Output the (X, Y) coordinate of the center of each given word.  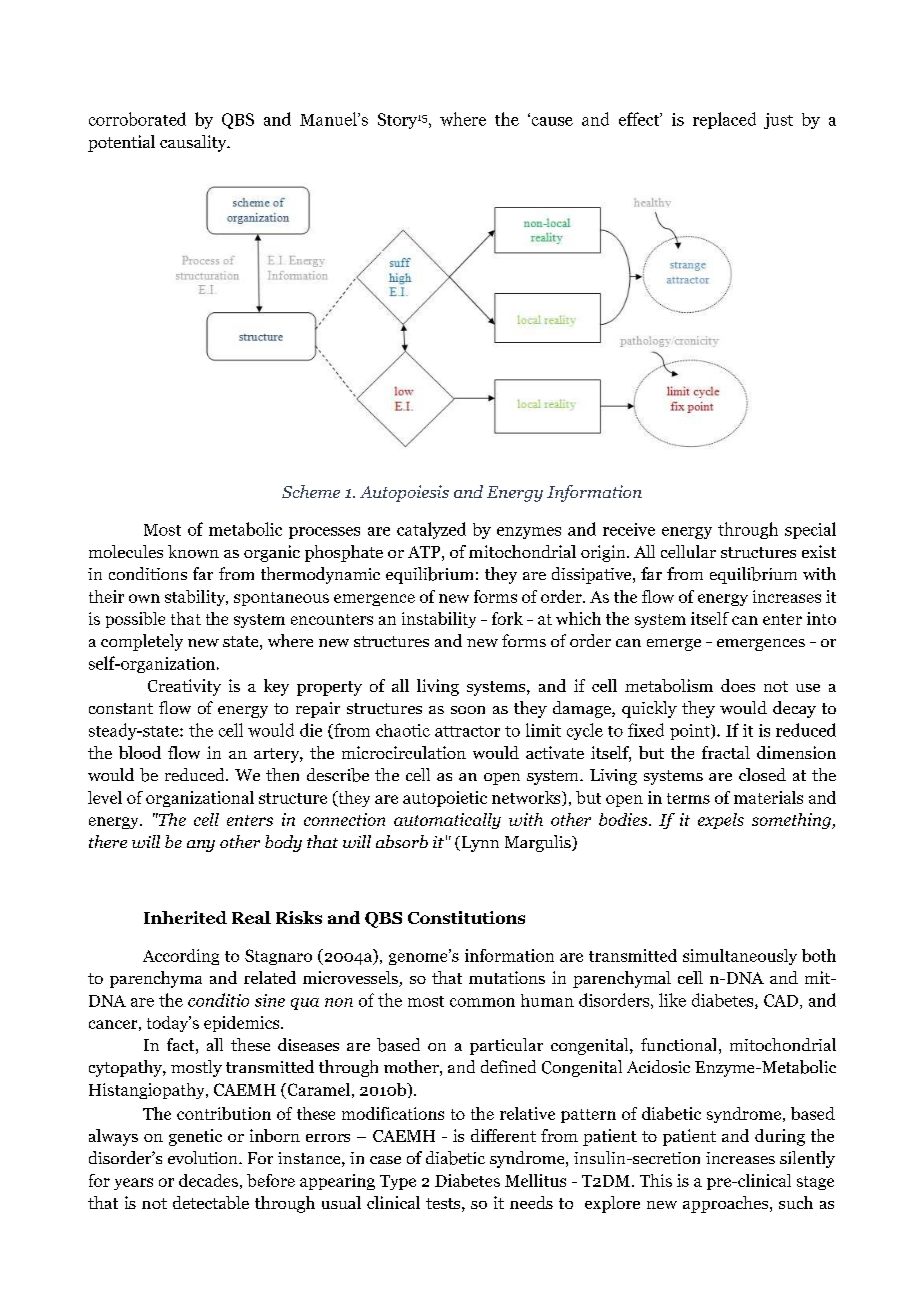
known (193, 551)
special (810, 530)
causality (194, 143)
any (201, 846)
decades (208, 1180)
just (778, 121)
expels (721, 821)
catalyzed (431, 530)
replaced (724, 120)
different (503, 1135)
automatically (447, 821)
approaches (727, 1204)
